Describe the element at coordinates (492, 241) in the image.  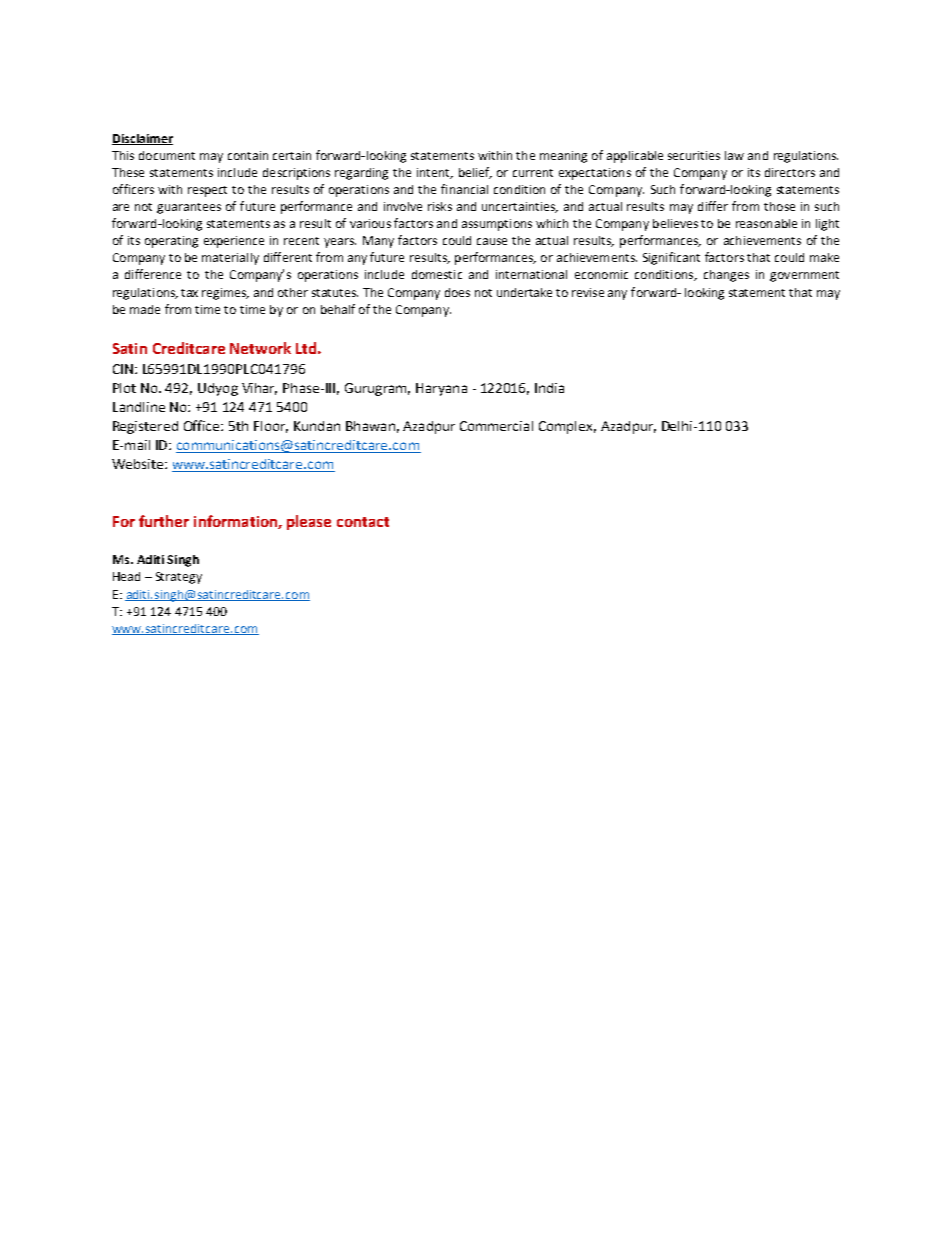
I see `cause` at that location.
